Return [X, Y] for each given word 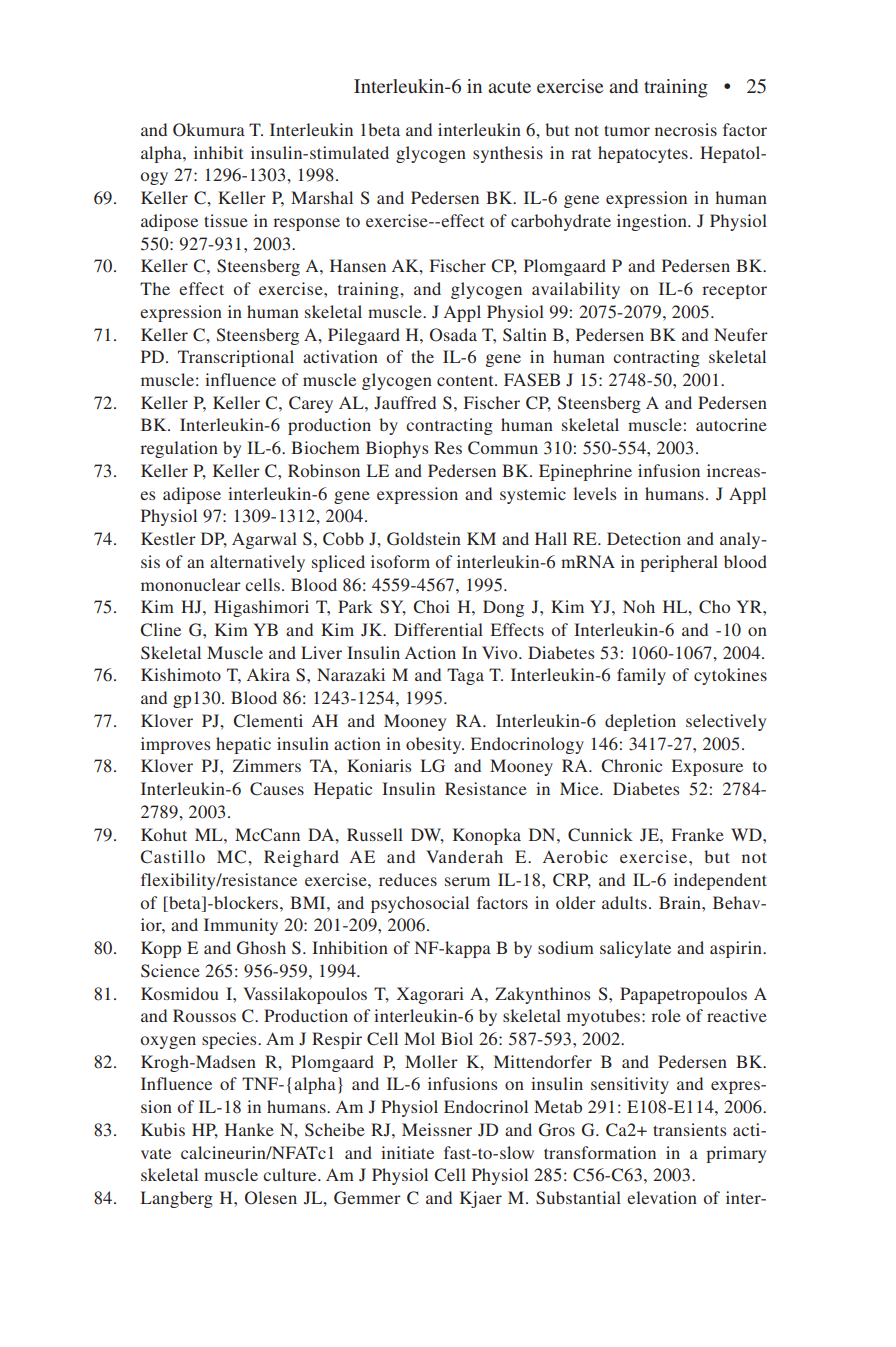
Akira [268, 674]
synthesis [508, 154]
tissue [226, 220]
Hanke [249, 1129]
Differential [438, 629]
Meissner [437, 1129]
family [641, 676]
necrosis [686, 129]
